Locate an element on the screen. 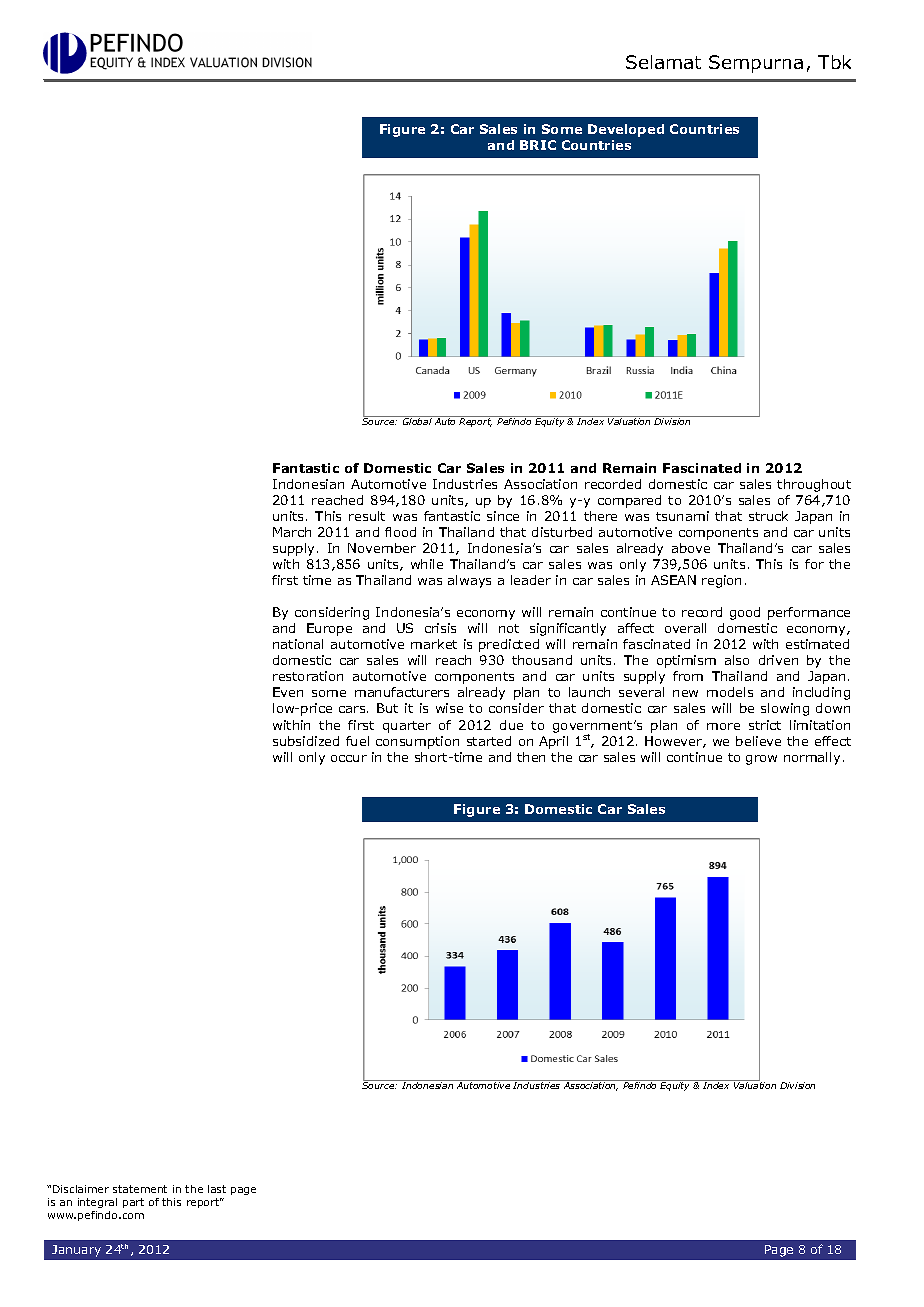  since is located at coordinates (503, 516).
